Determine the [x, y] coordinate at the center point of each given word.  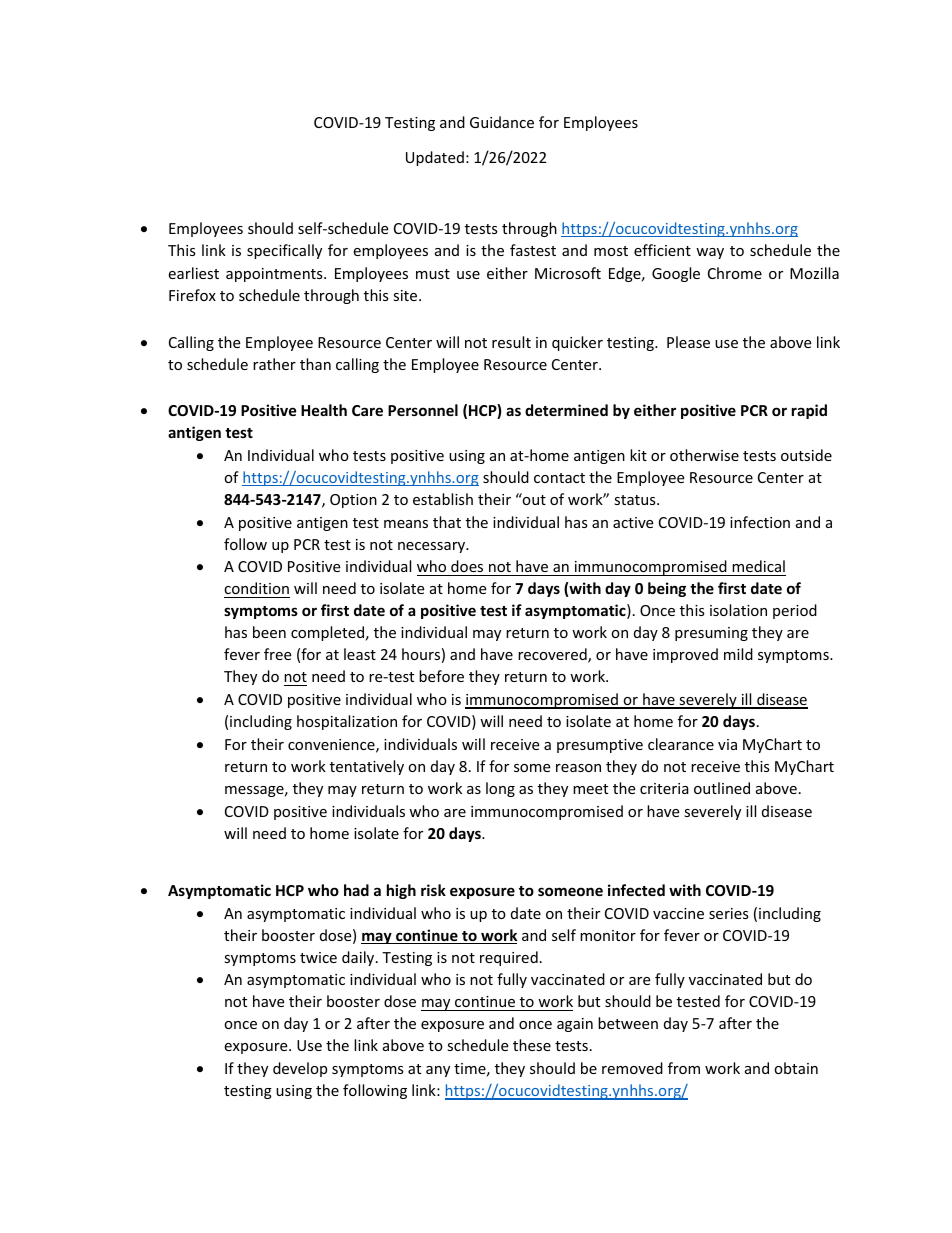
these [532, 1045]
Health [324, 410]
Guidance [502, 122]
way [710, 253]
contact [559, 478]
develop [300, 1069]
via [727, 744]
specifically [284, 251]
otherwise [704, 455]
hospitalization [347, 722]
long [500, 789]
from [684, 1068]
